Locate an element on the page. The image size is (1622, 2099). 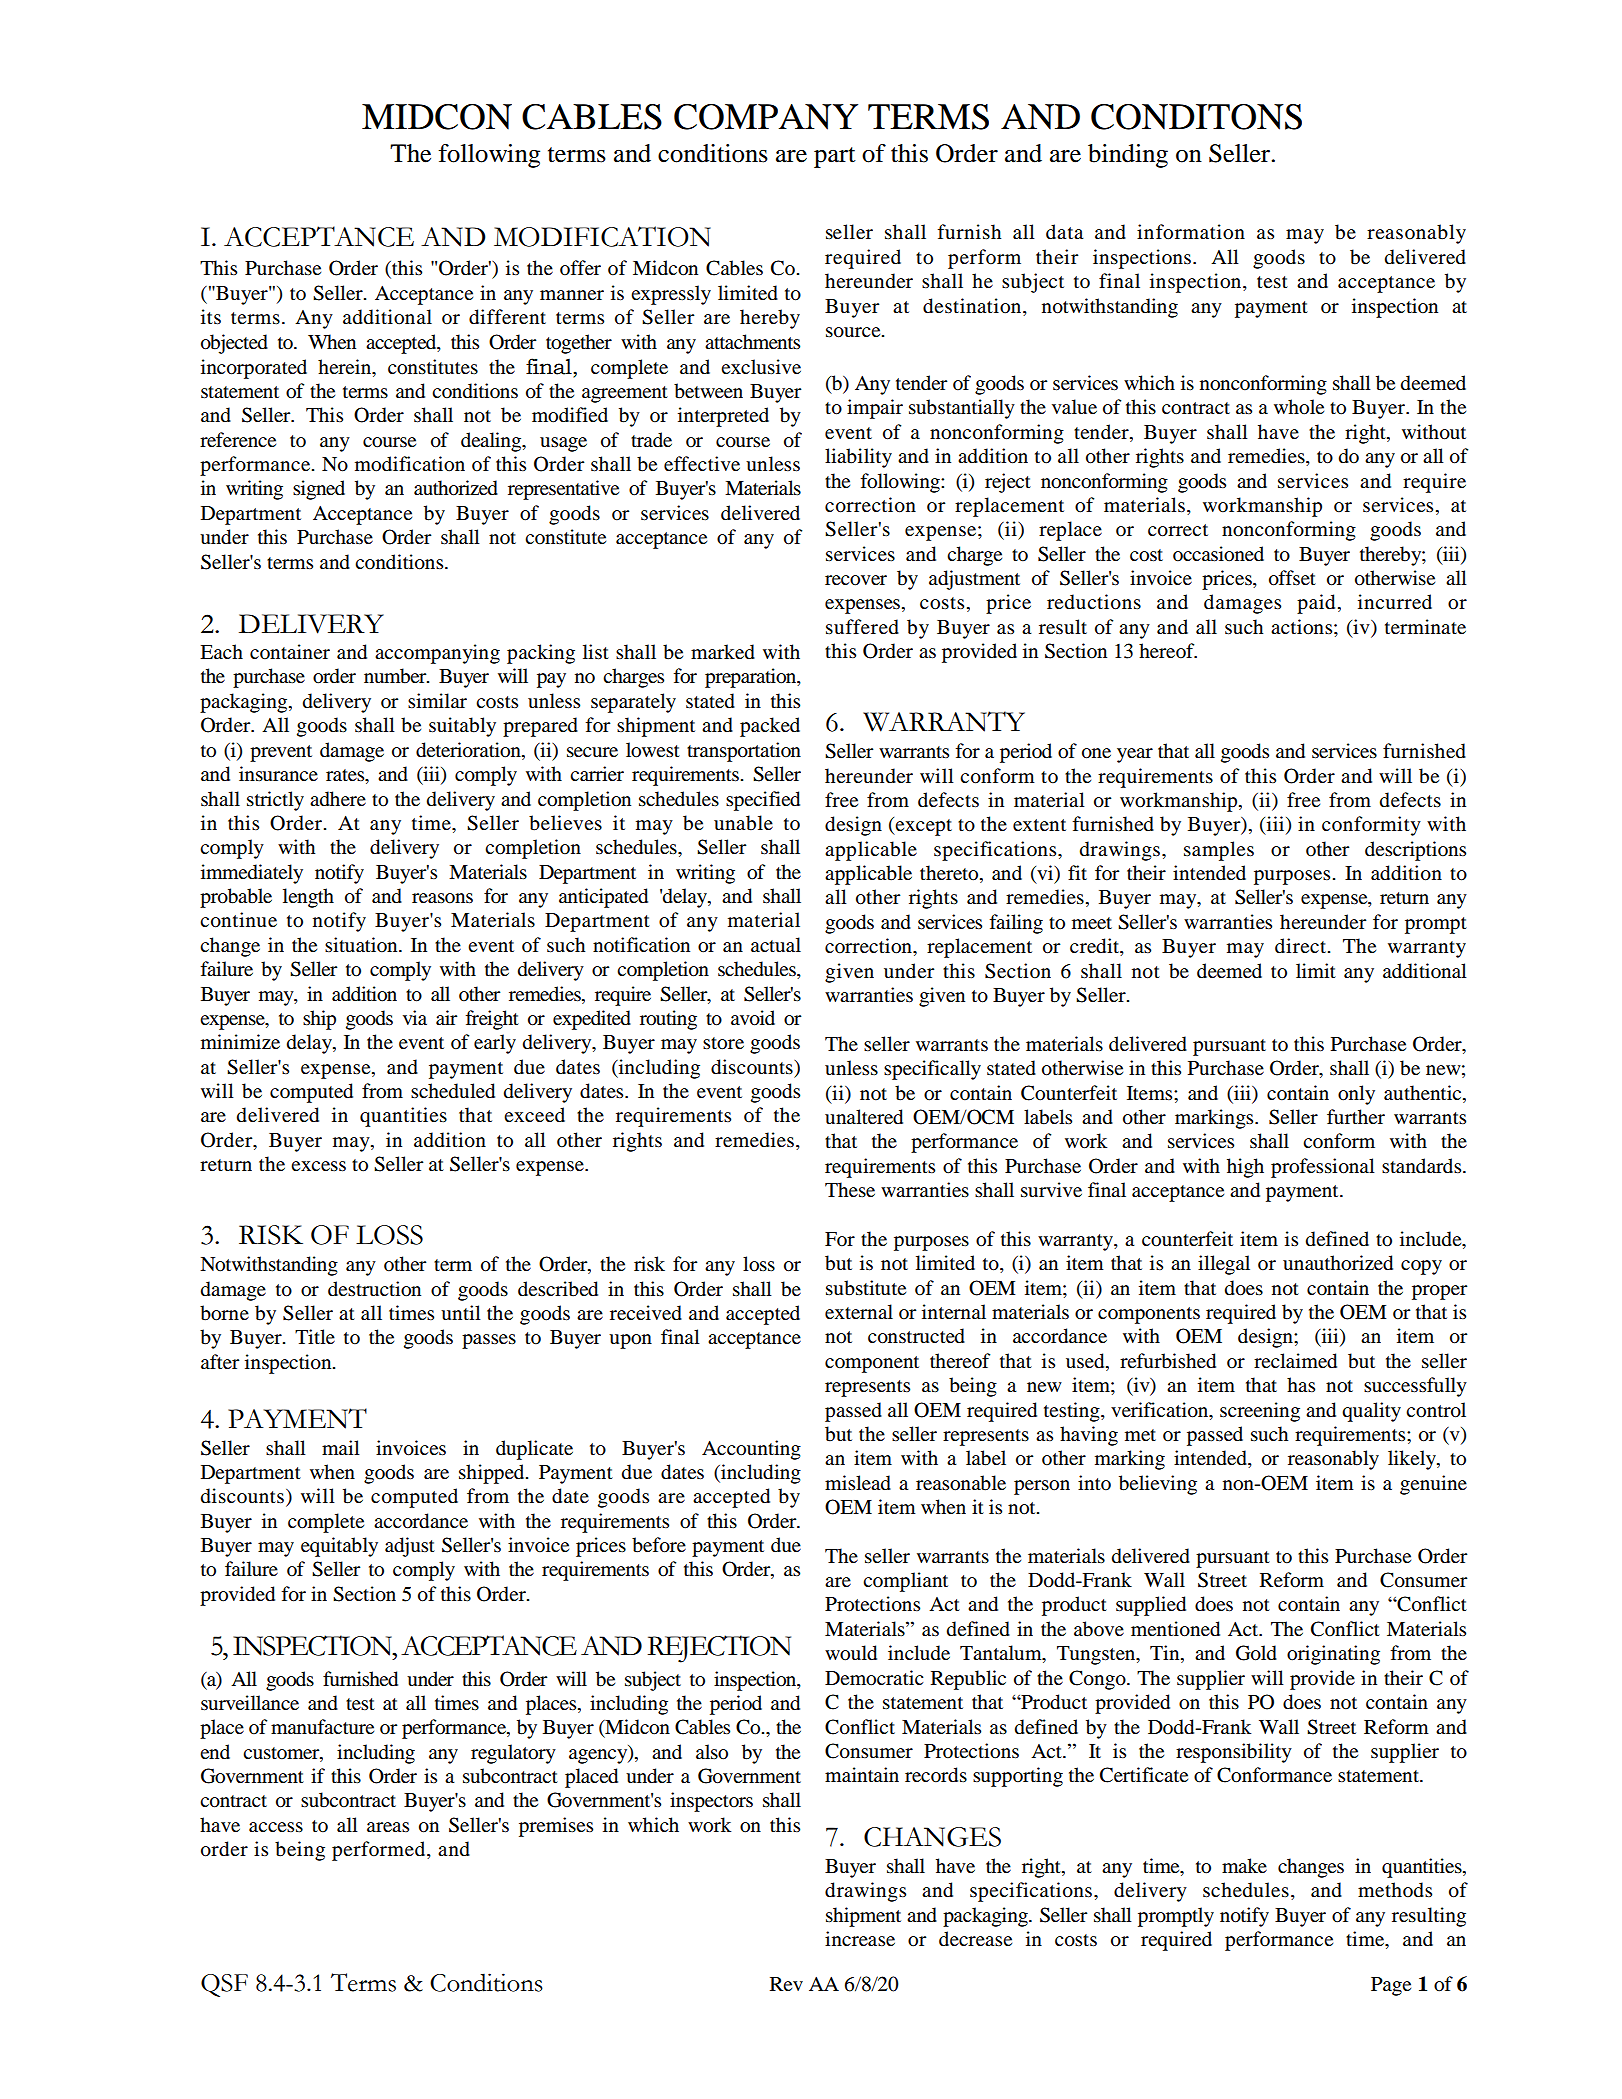
only is located at coordinates (1356, 1095).
